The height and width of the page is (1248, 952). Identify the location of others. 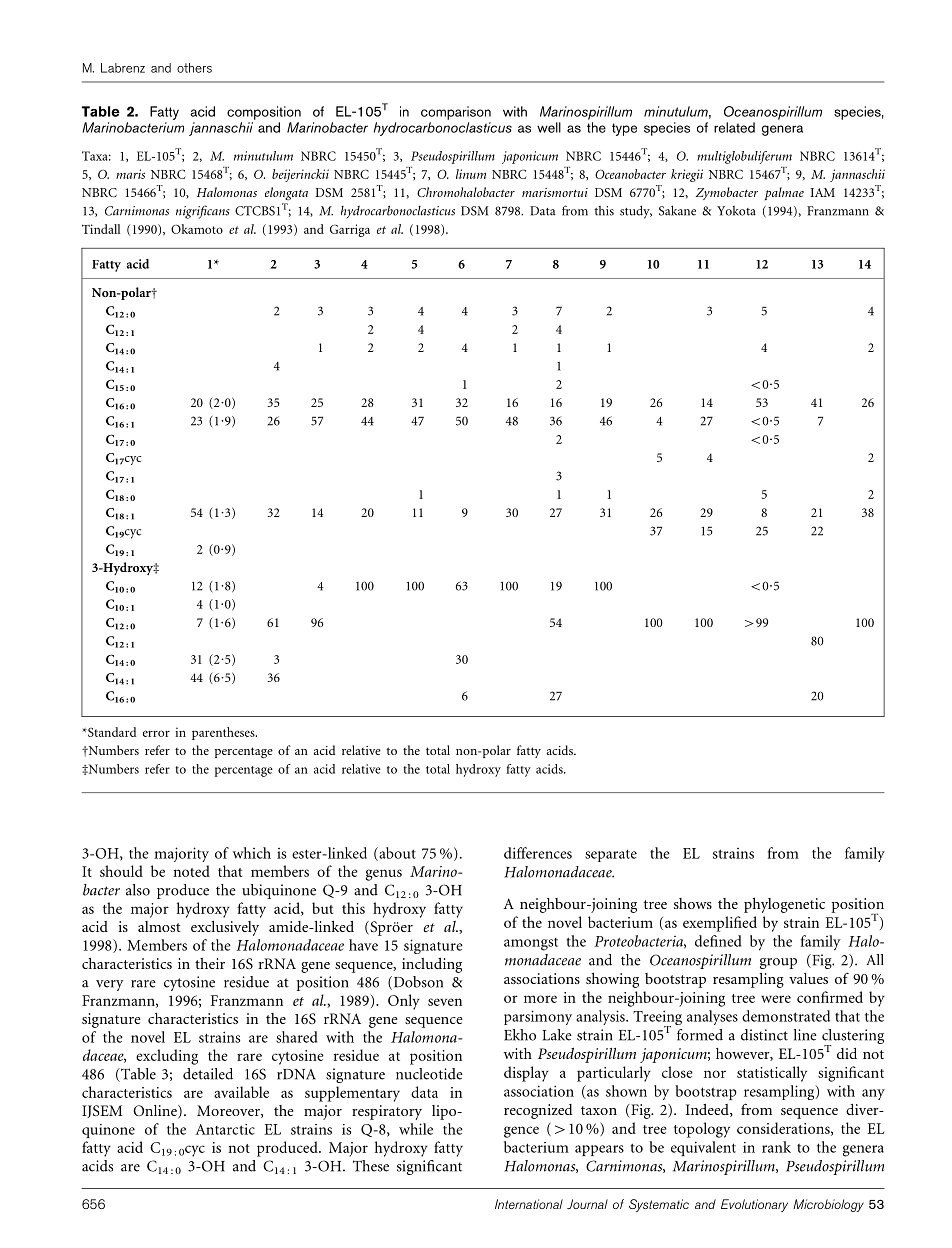
(194, 68).
